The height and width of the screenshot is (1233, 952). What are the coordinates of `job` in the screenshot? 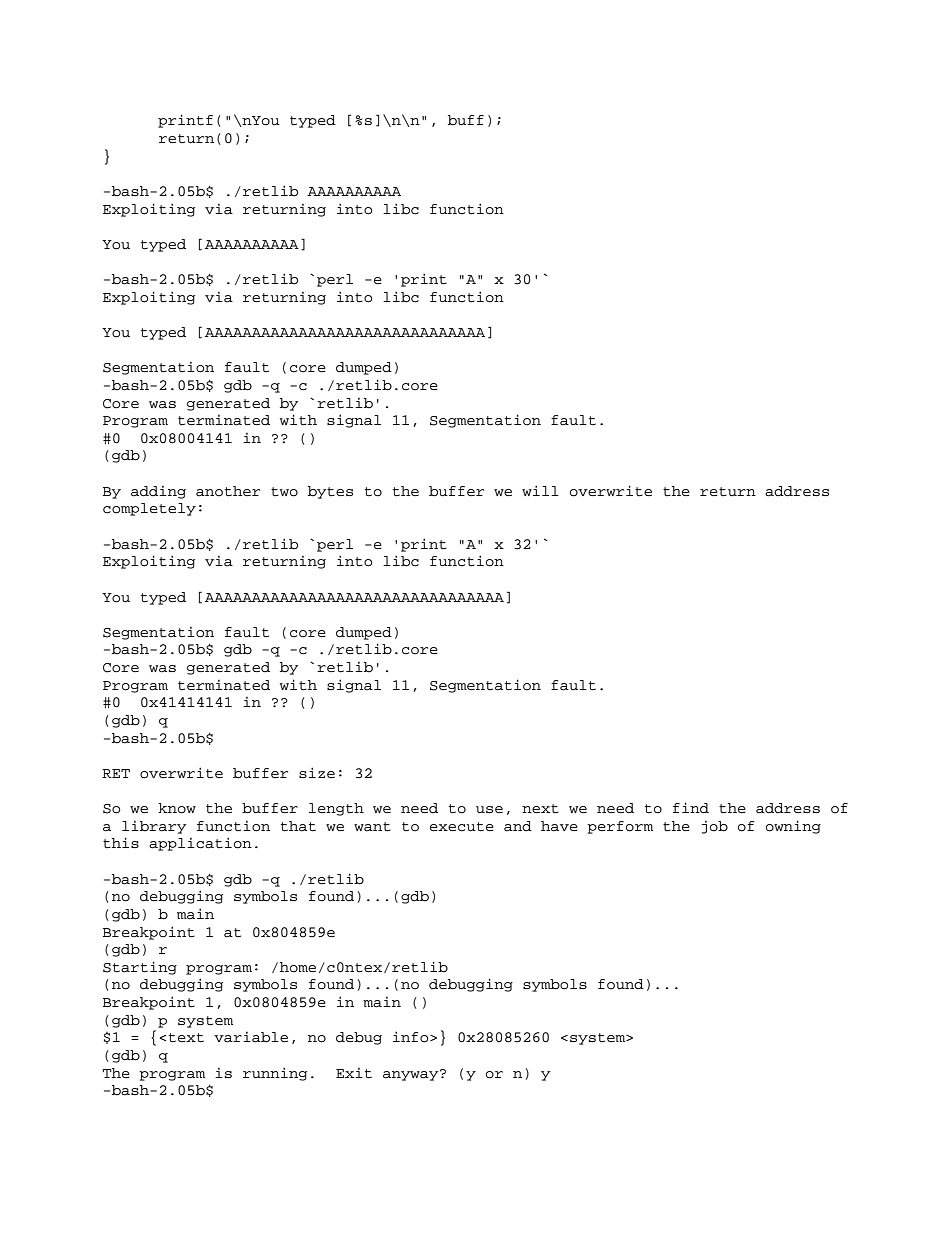 It's located at (715, 827).
